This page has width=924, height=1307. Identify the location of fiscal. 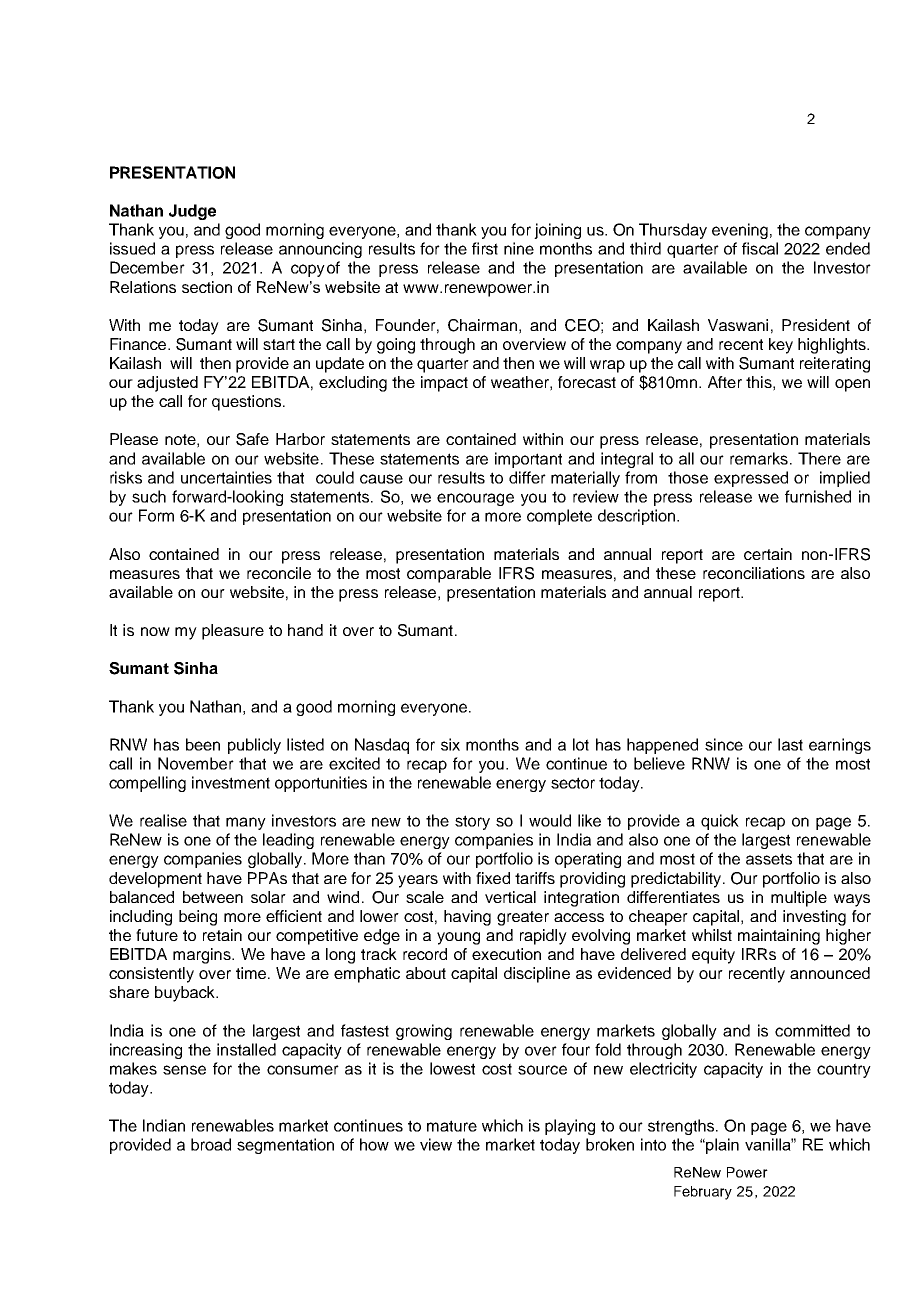
(760, 248).
